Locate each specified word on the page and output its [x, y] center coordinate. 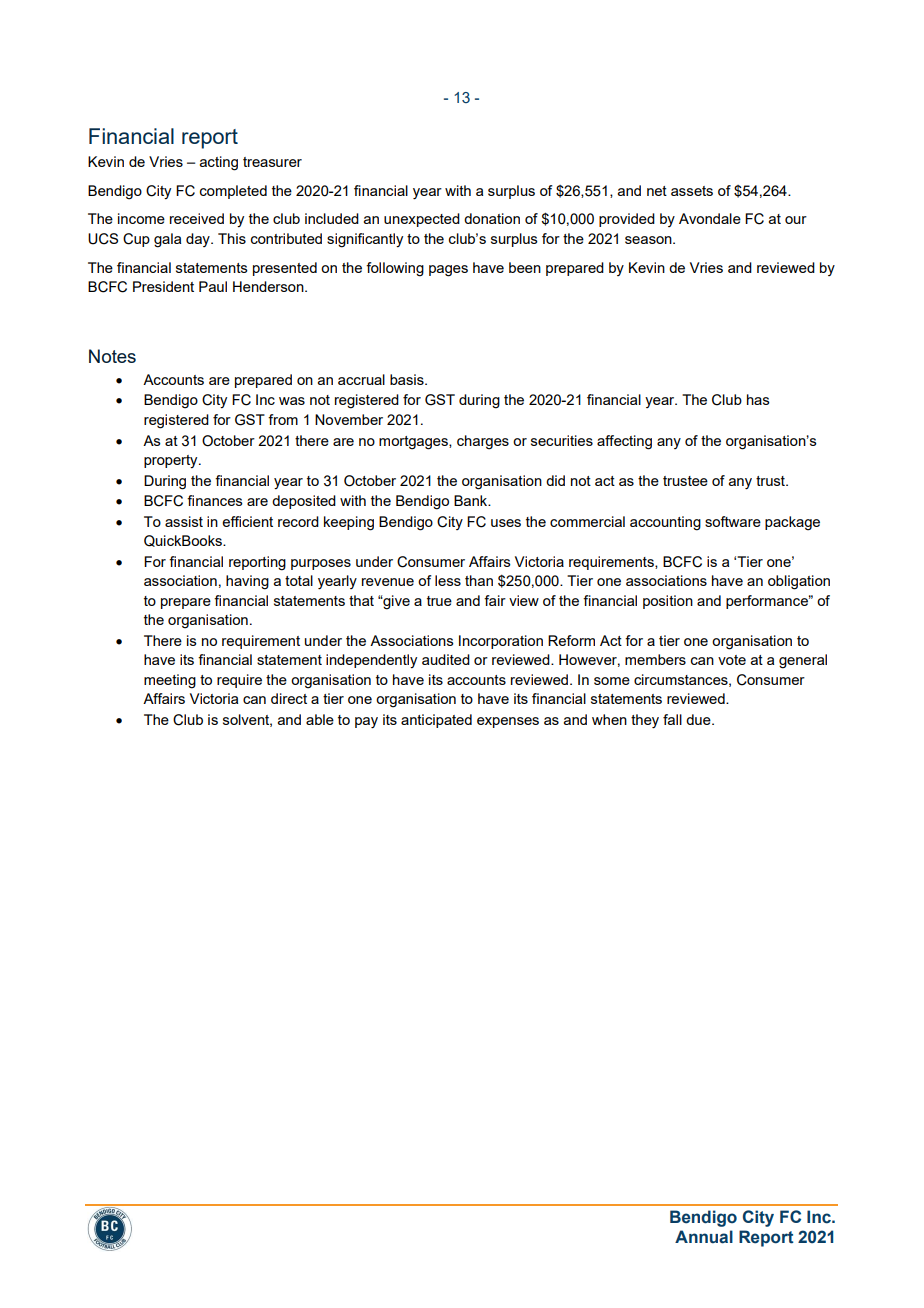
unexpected [422, 220]
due [699, 719]
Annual [704, 1237]
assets [692, 191]
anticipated [436, 721]
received [197, 218]
